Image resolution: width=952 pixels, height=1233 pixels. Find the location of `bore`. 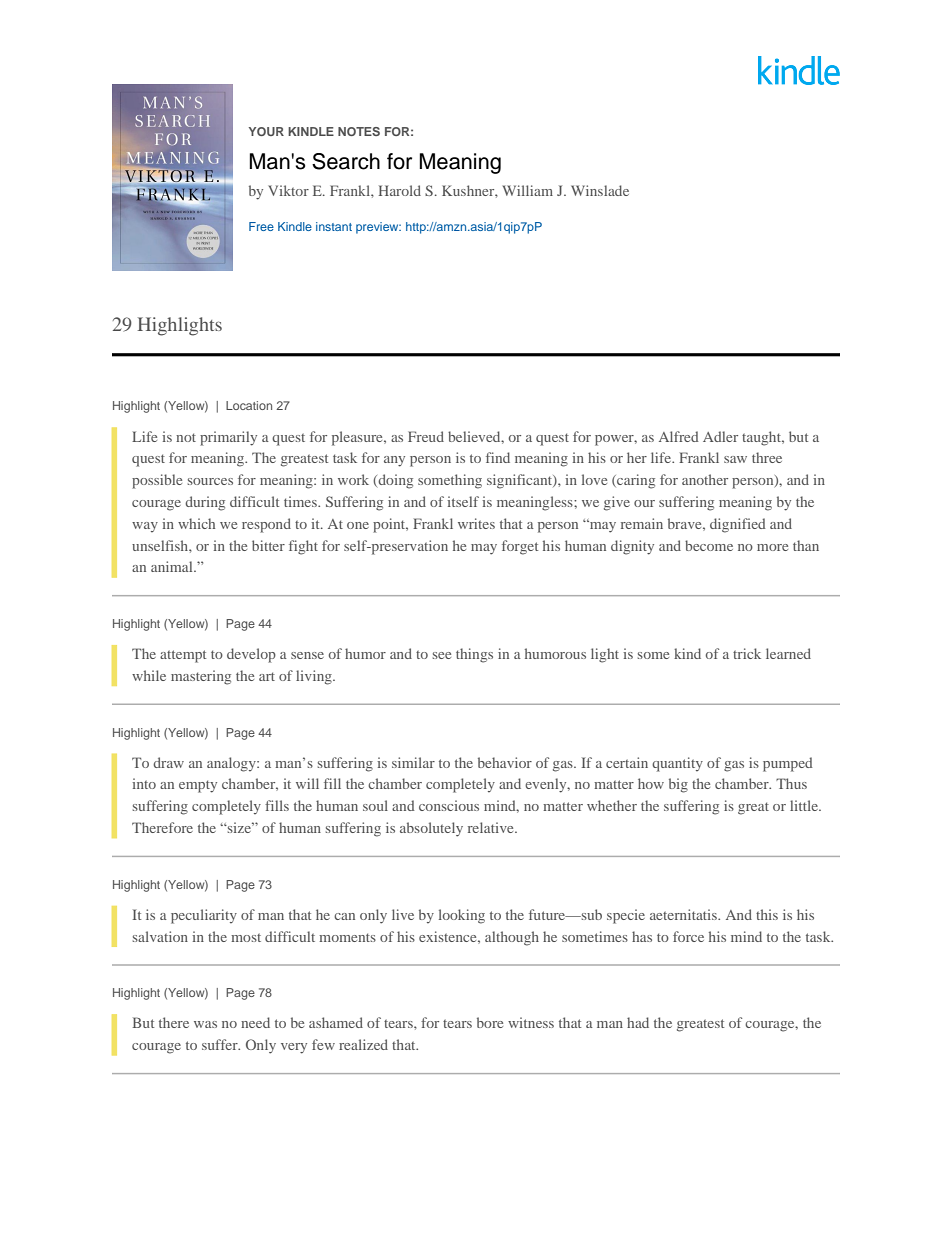

bore is located at coordinates (490, 1022).
